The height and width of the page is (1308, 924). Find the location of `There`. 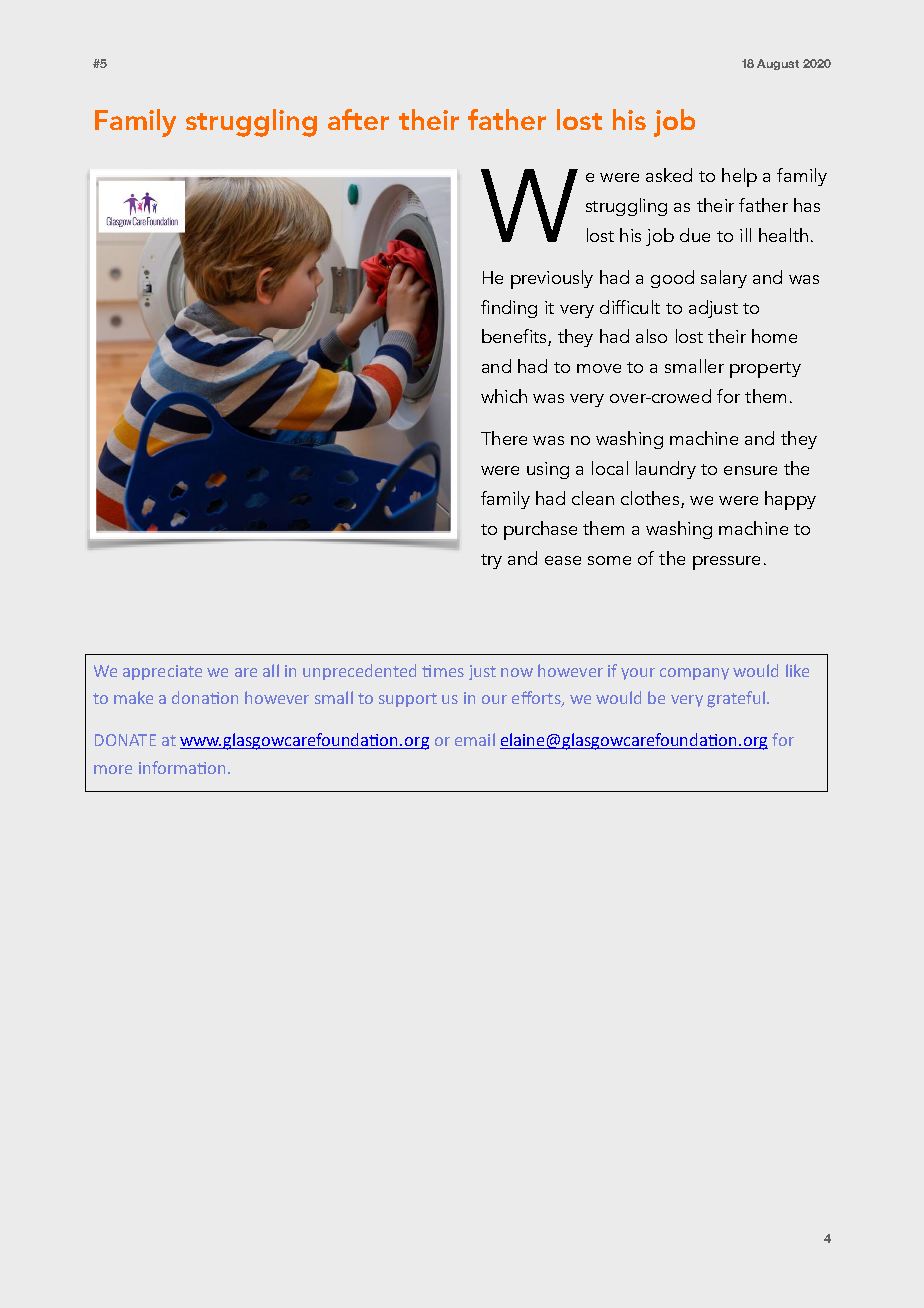

There is located at coordinates (504, 438).
